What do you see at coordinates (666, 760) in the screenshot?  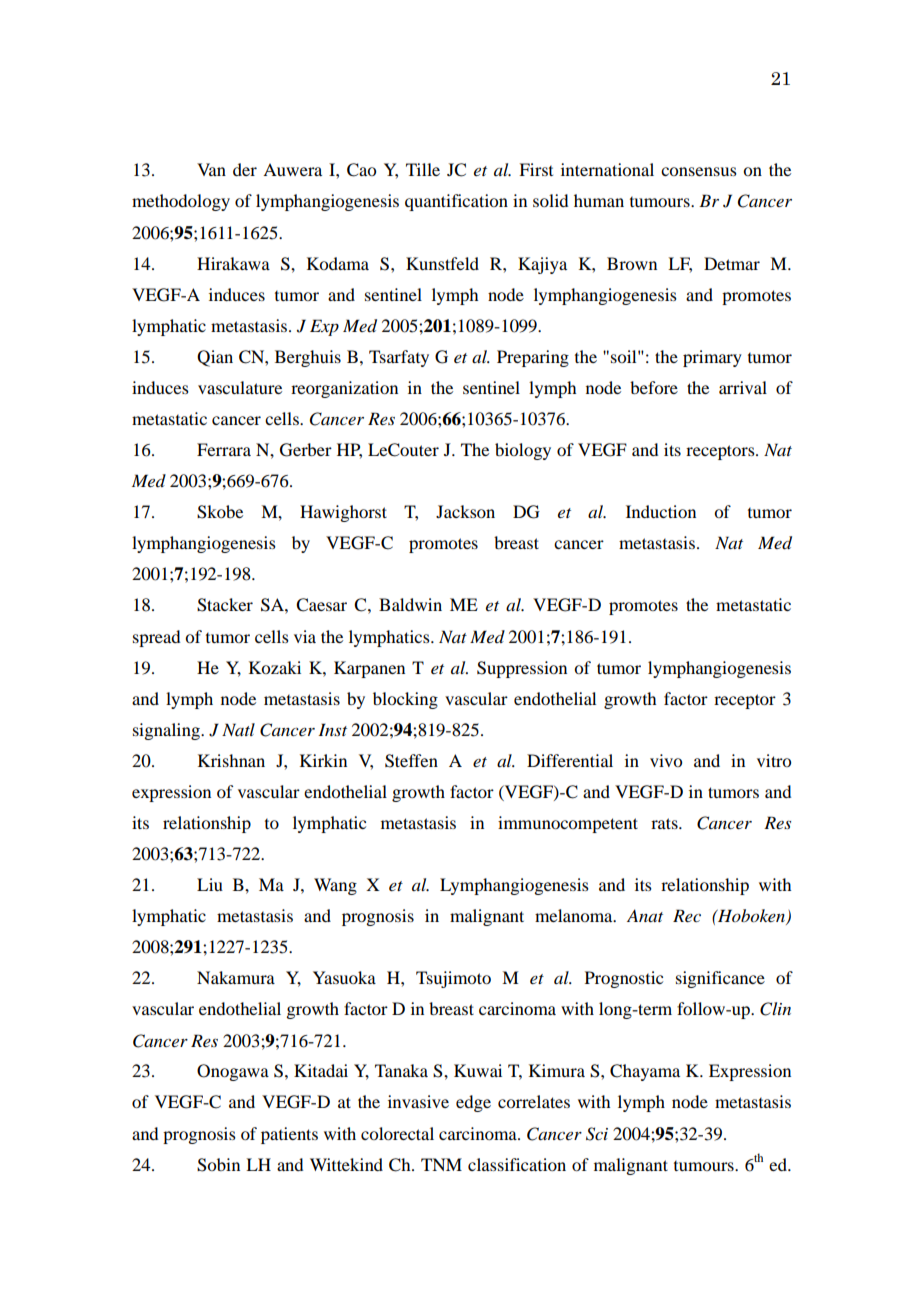 I see `vivo` at bounding box center [666, 760].
